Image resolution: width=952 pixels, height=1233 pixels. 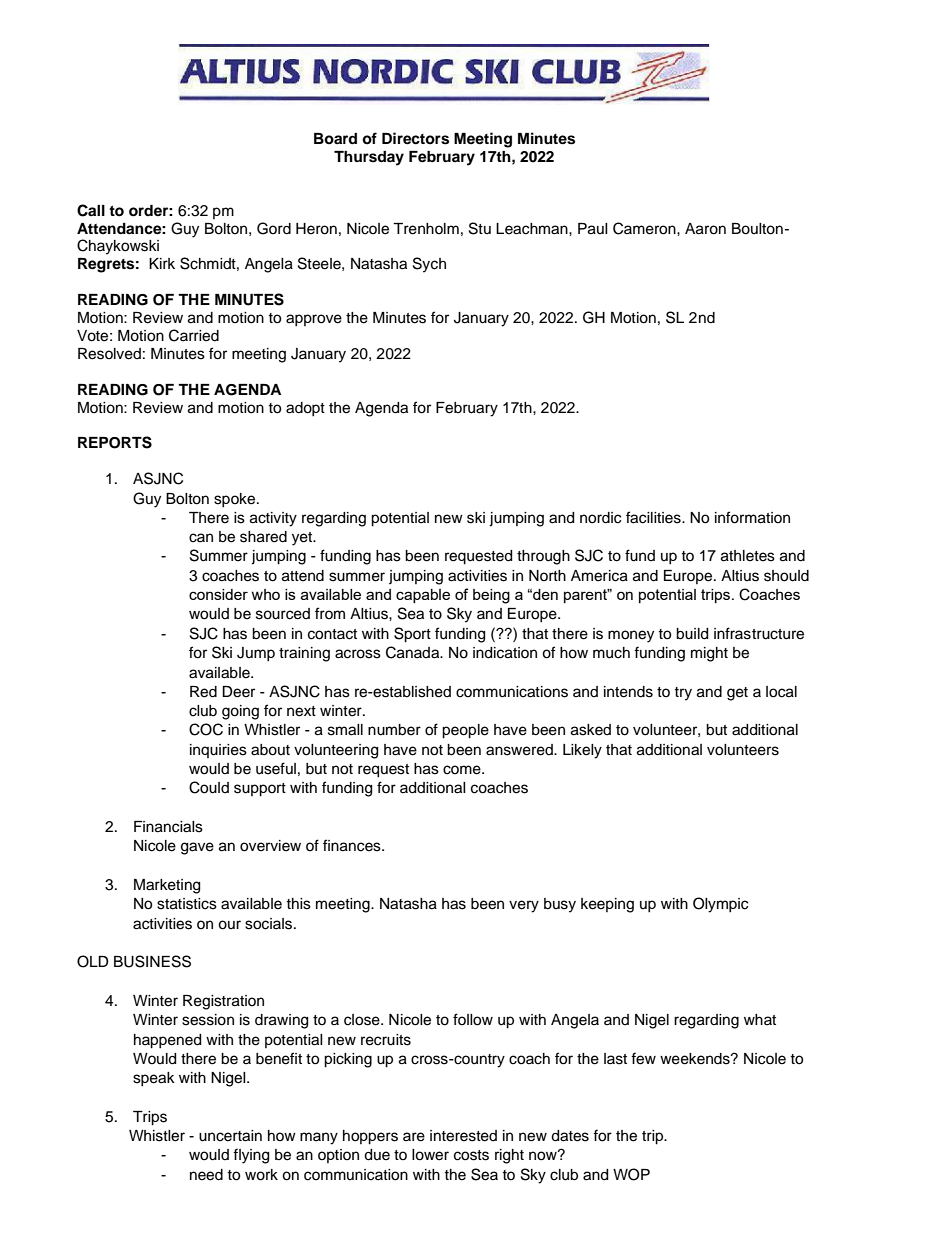 I want to click on lower, so click(x=430, y=1155).
